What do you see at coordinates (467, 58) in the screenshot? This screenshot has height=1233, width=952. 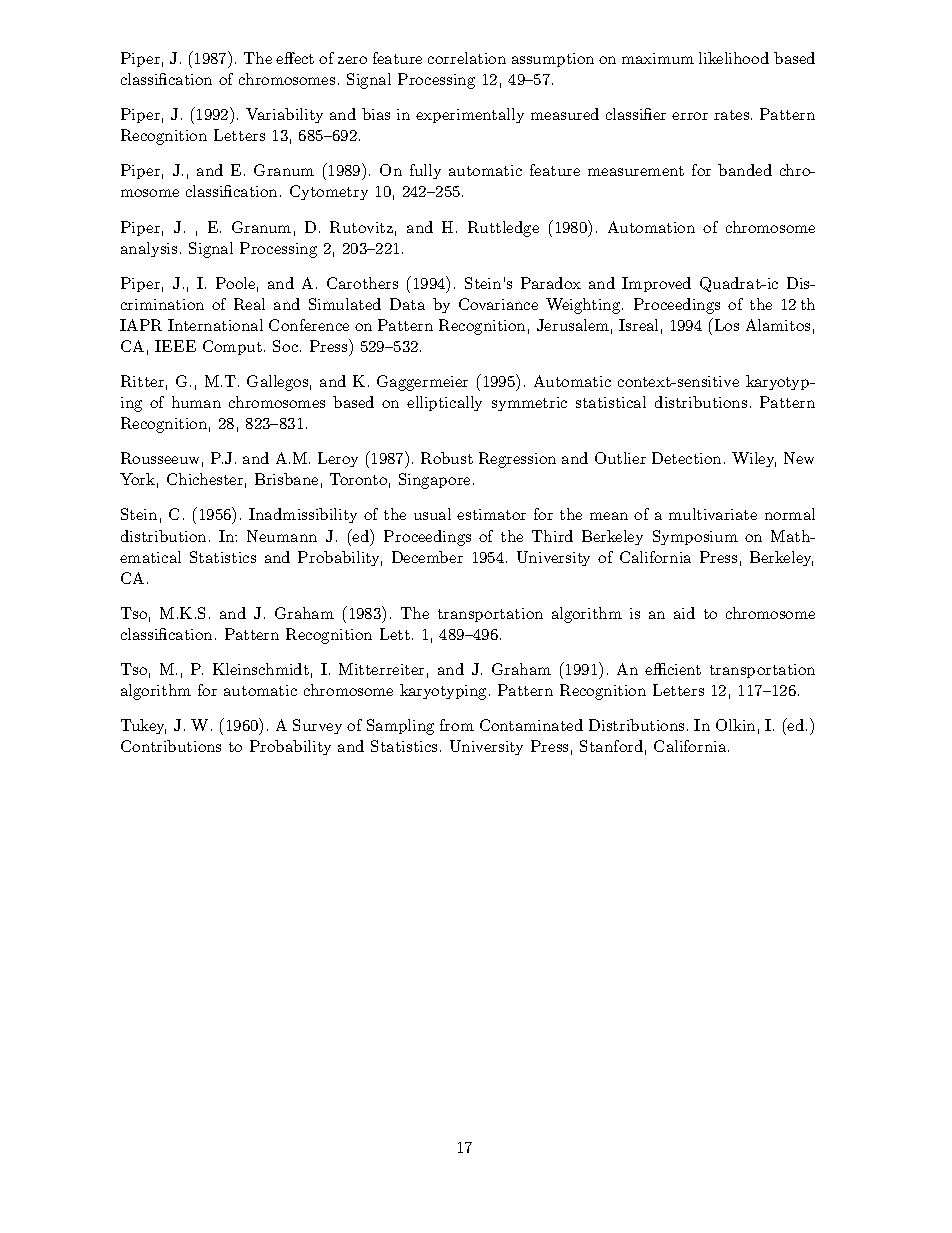 I see `correlation` at bounding box center [467, 58].
